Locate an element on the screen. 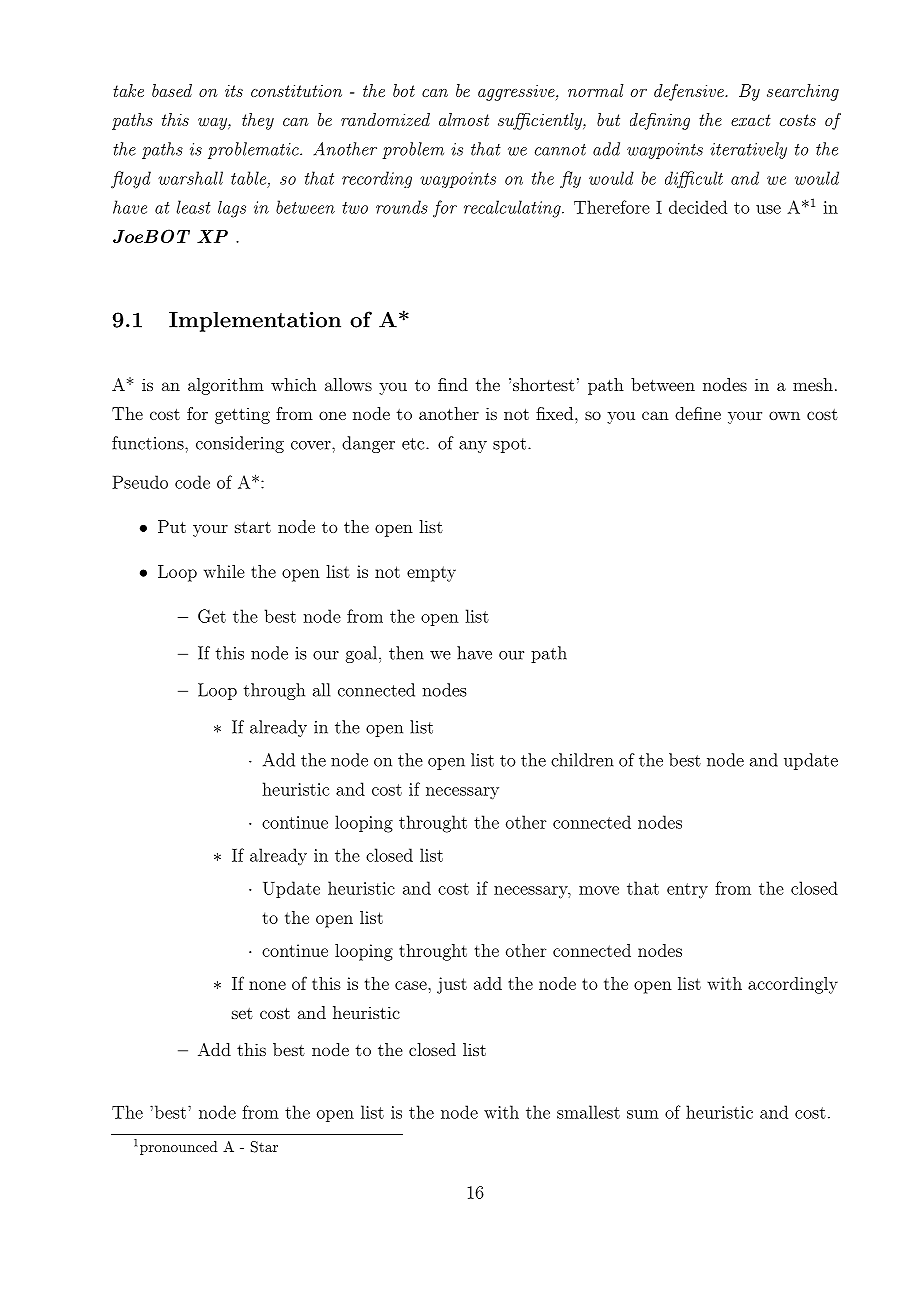  empty is located at coordinates (431, 574).
